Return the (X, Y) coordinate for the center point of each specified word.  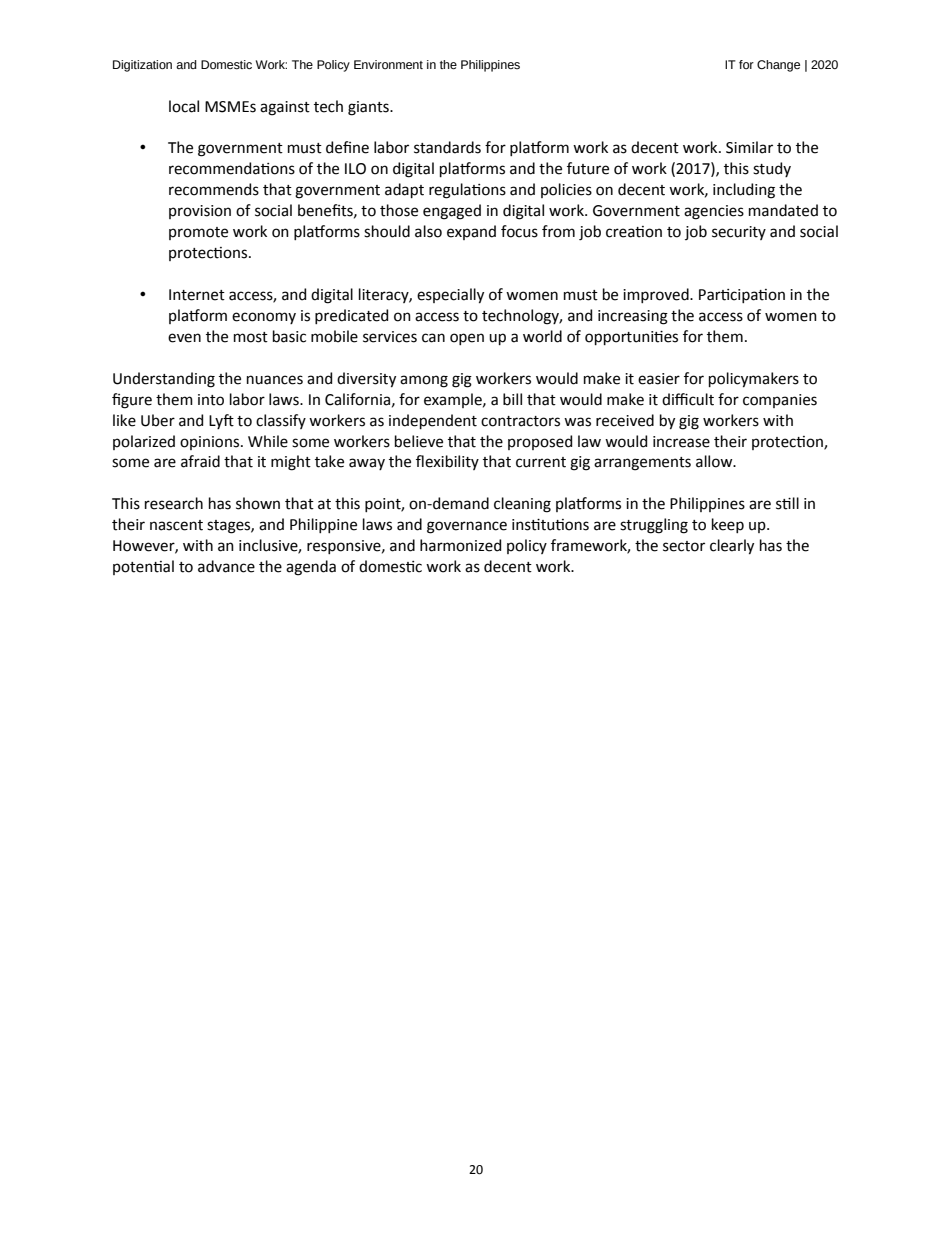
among (424, 381)
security (739, 233)
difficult (688, 399)
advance (226, 566)
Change (778, 66)
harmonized (460, 545)
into (211, 400)
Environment (388, 64)
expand (471, 232)
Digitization (142, 66)
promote (198, 233)
